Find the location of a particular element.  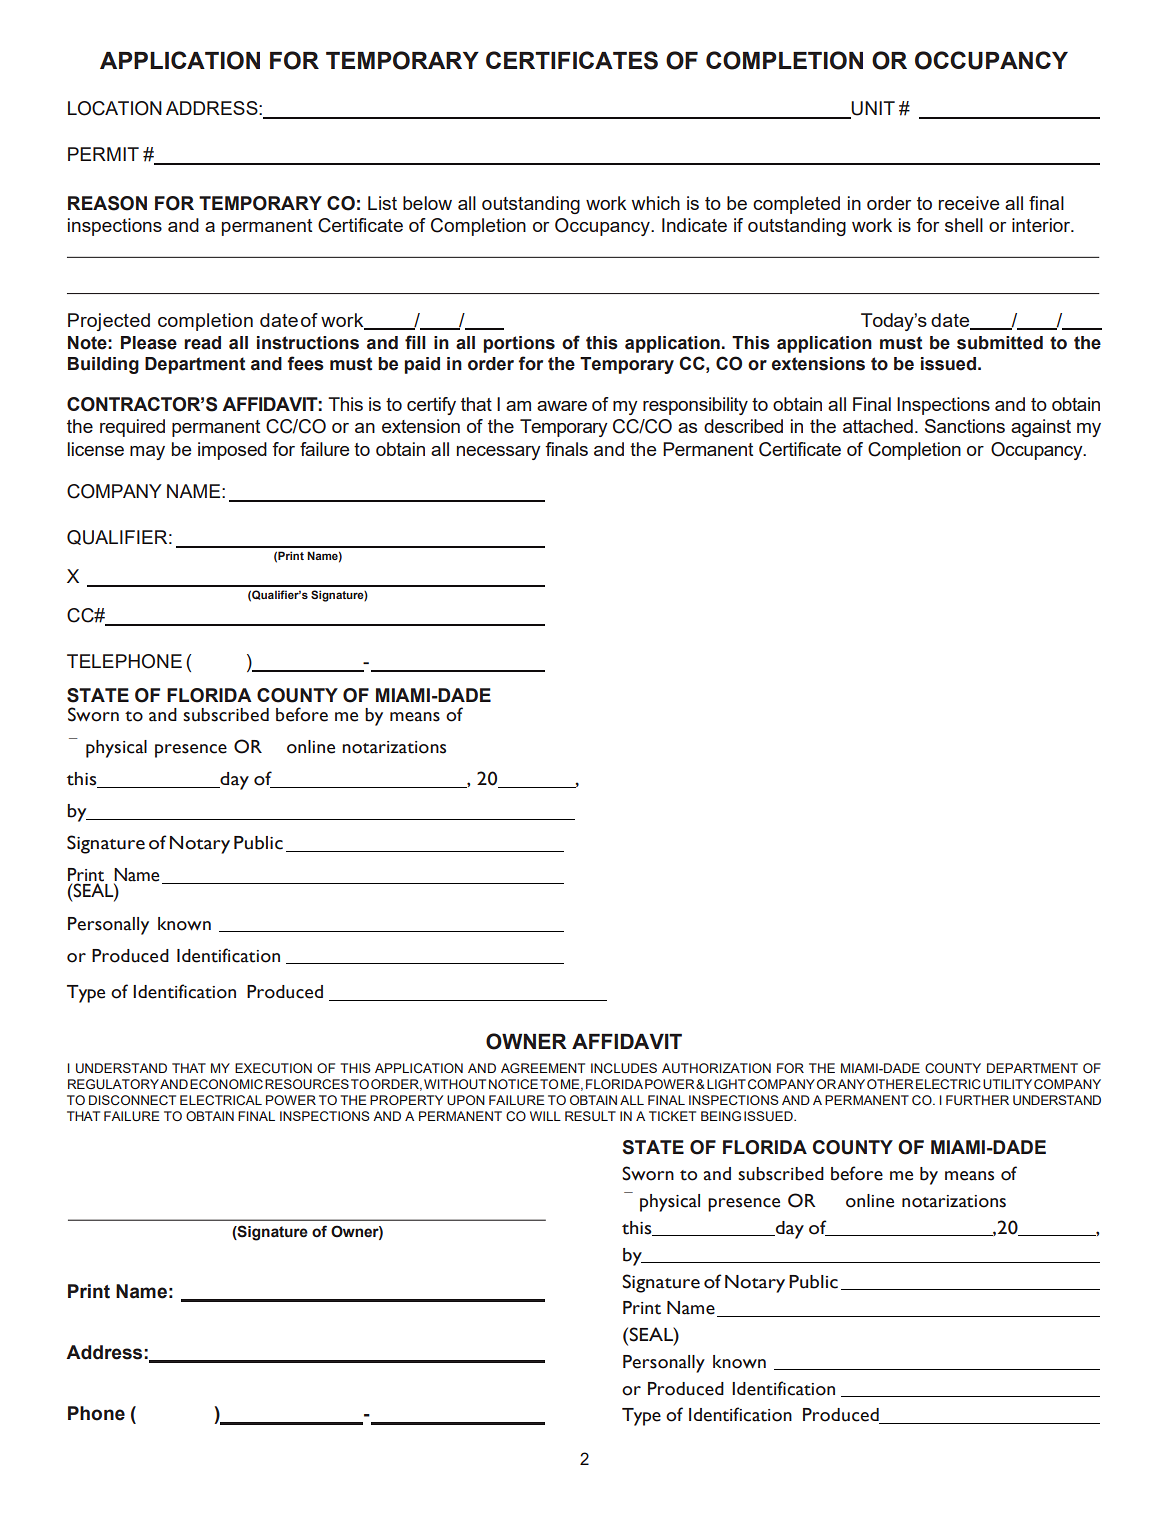

PERMIT is located at coordinates (103, 154).
